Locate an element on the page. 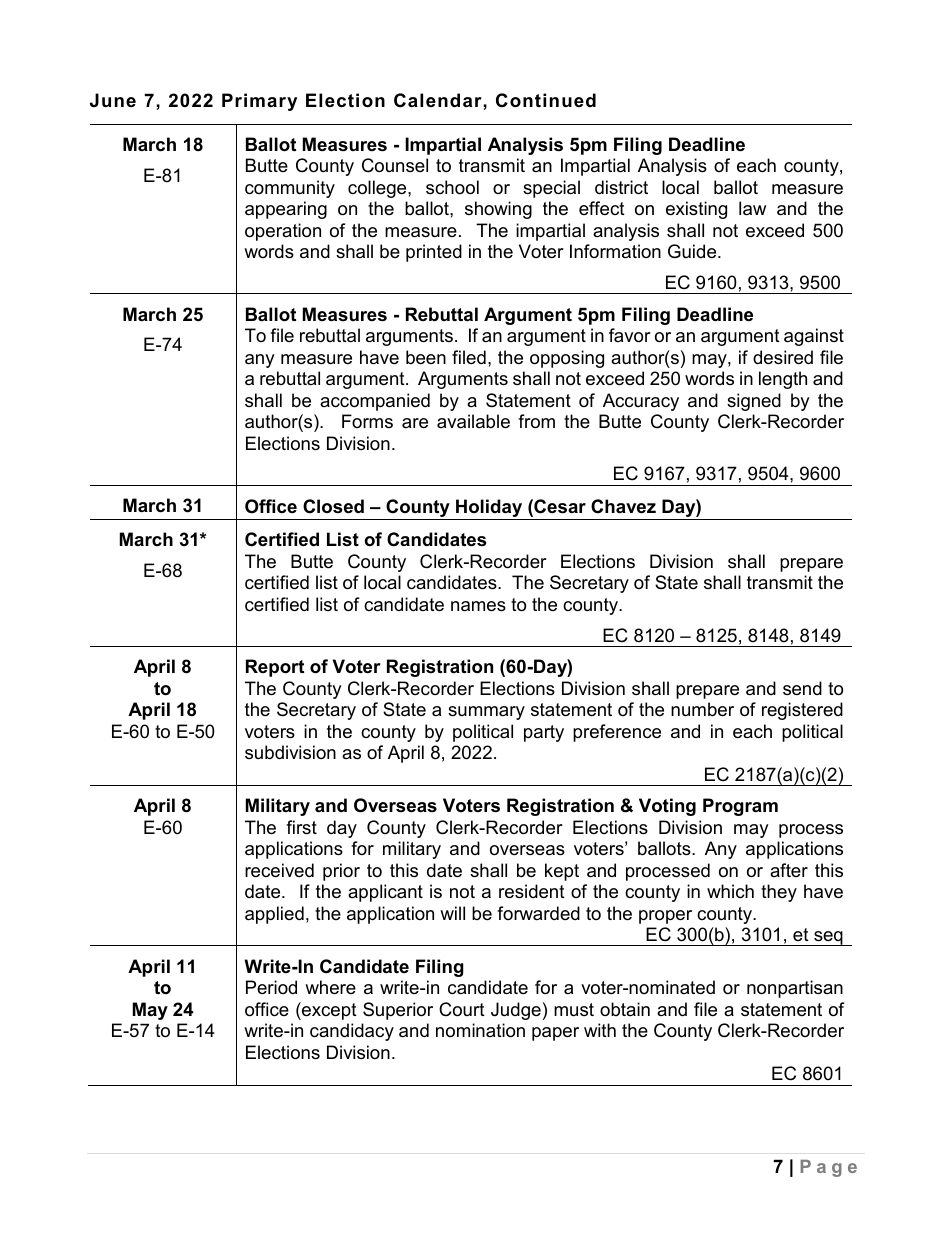  law is located at coordinates (752, 208).
